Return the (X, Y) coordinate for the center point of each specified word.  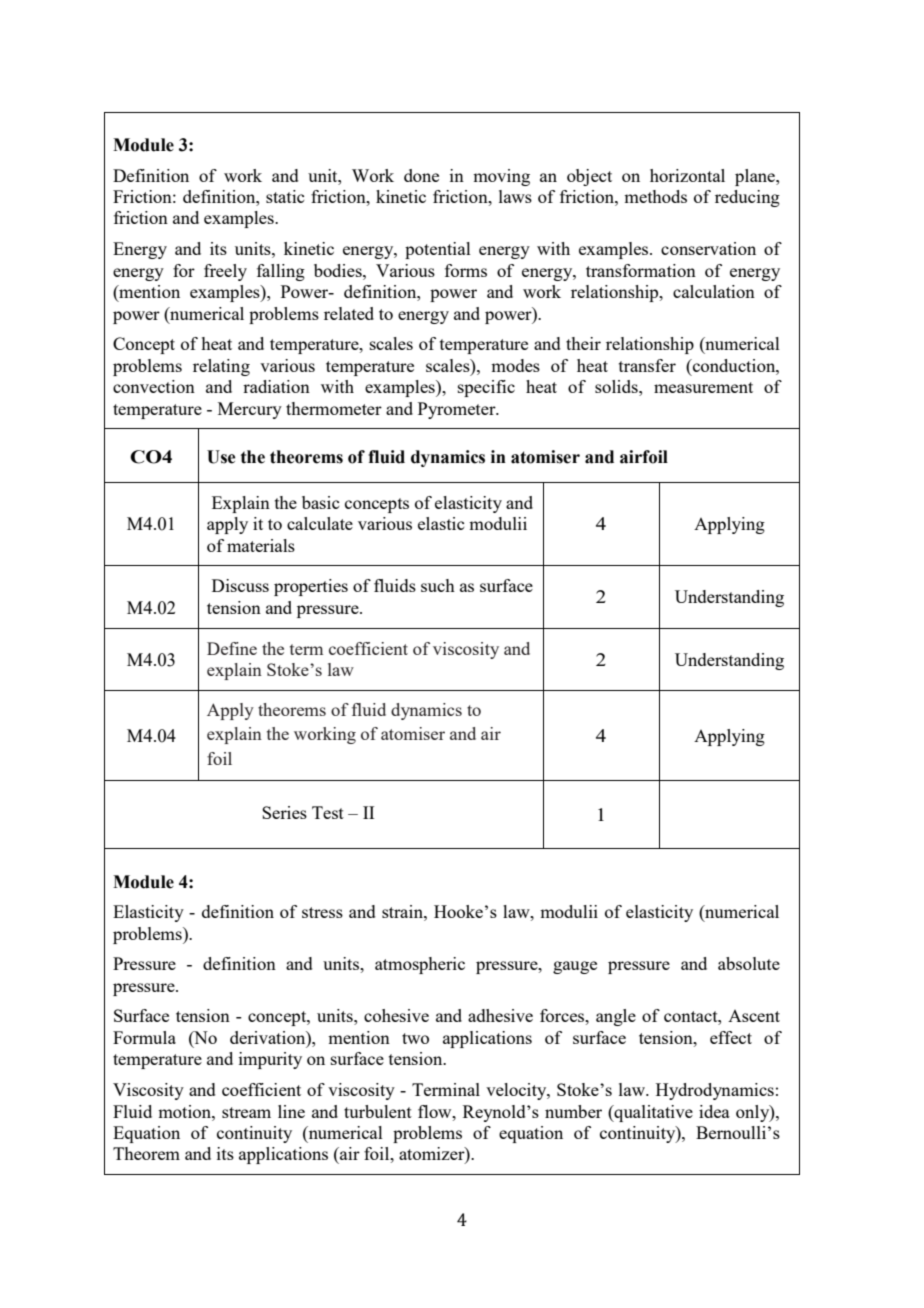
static (285, 196)
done (421, 175)
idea (714, 1111)
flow (436, 1111)
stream (246, 1112)
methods (655, 196)
